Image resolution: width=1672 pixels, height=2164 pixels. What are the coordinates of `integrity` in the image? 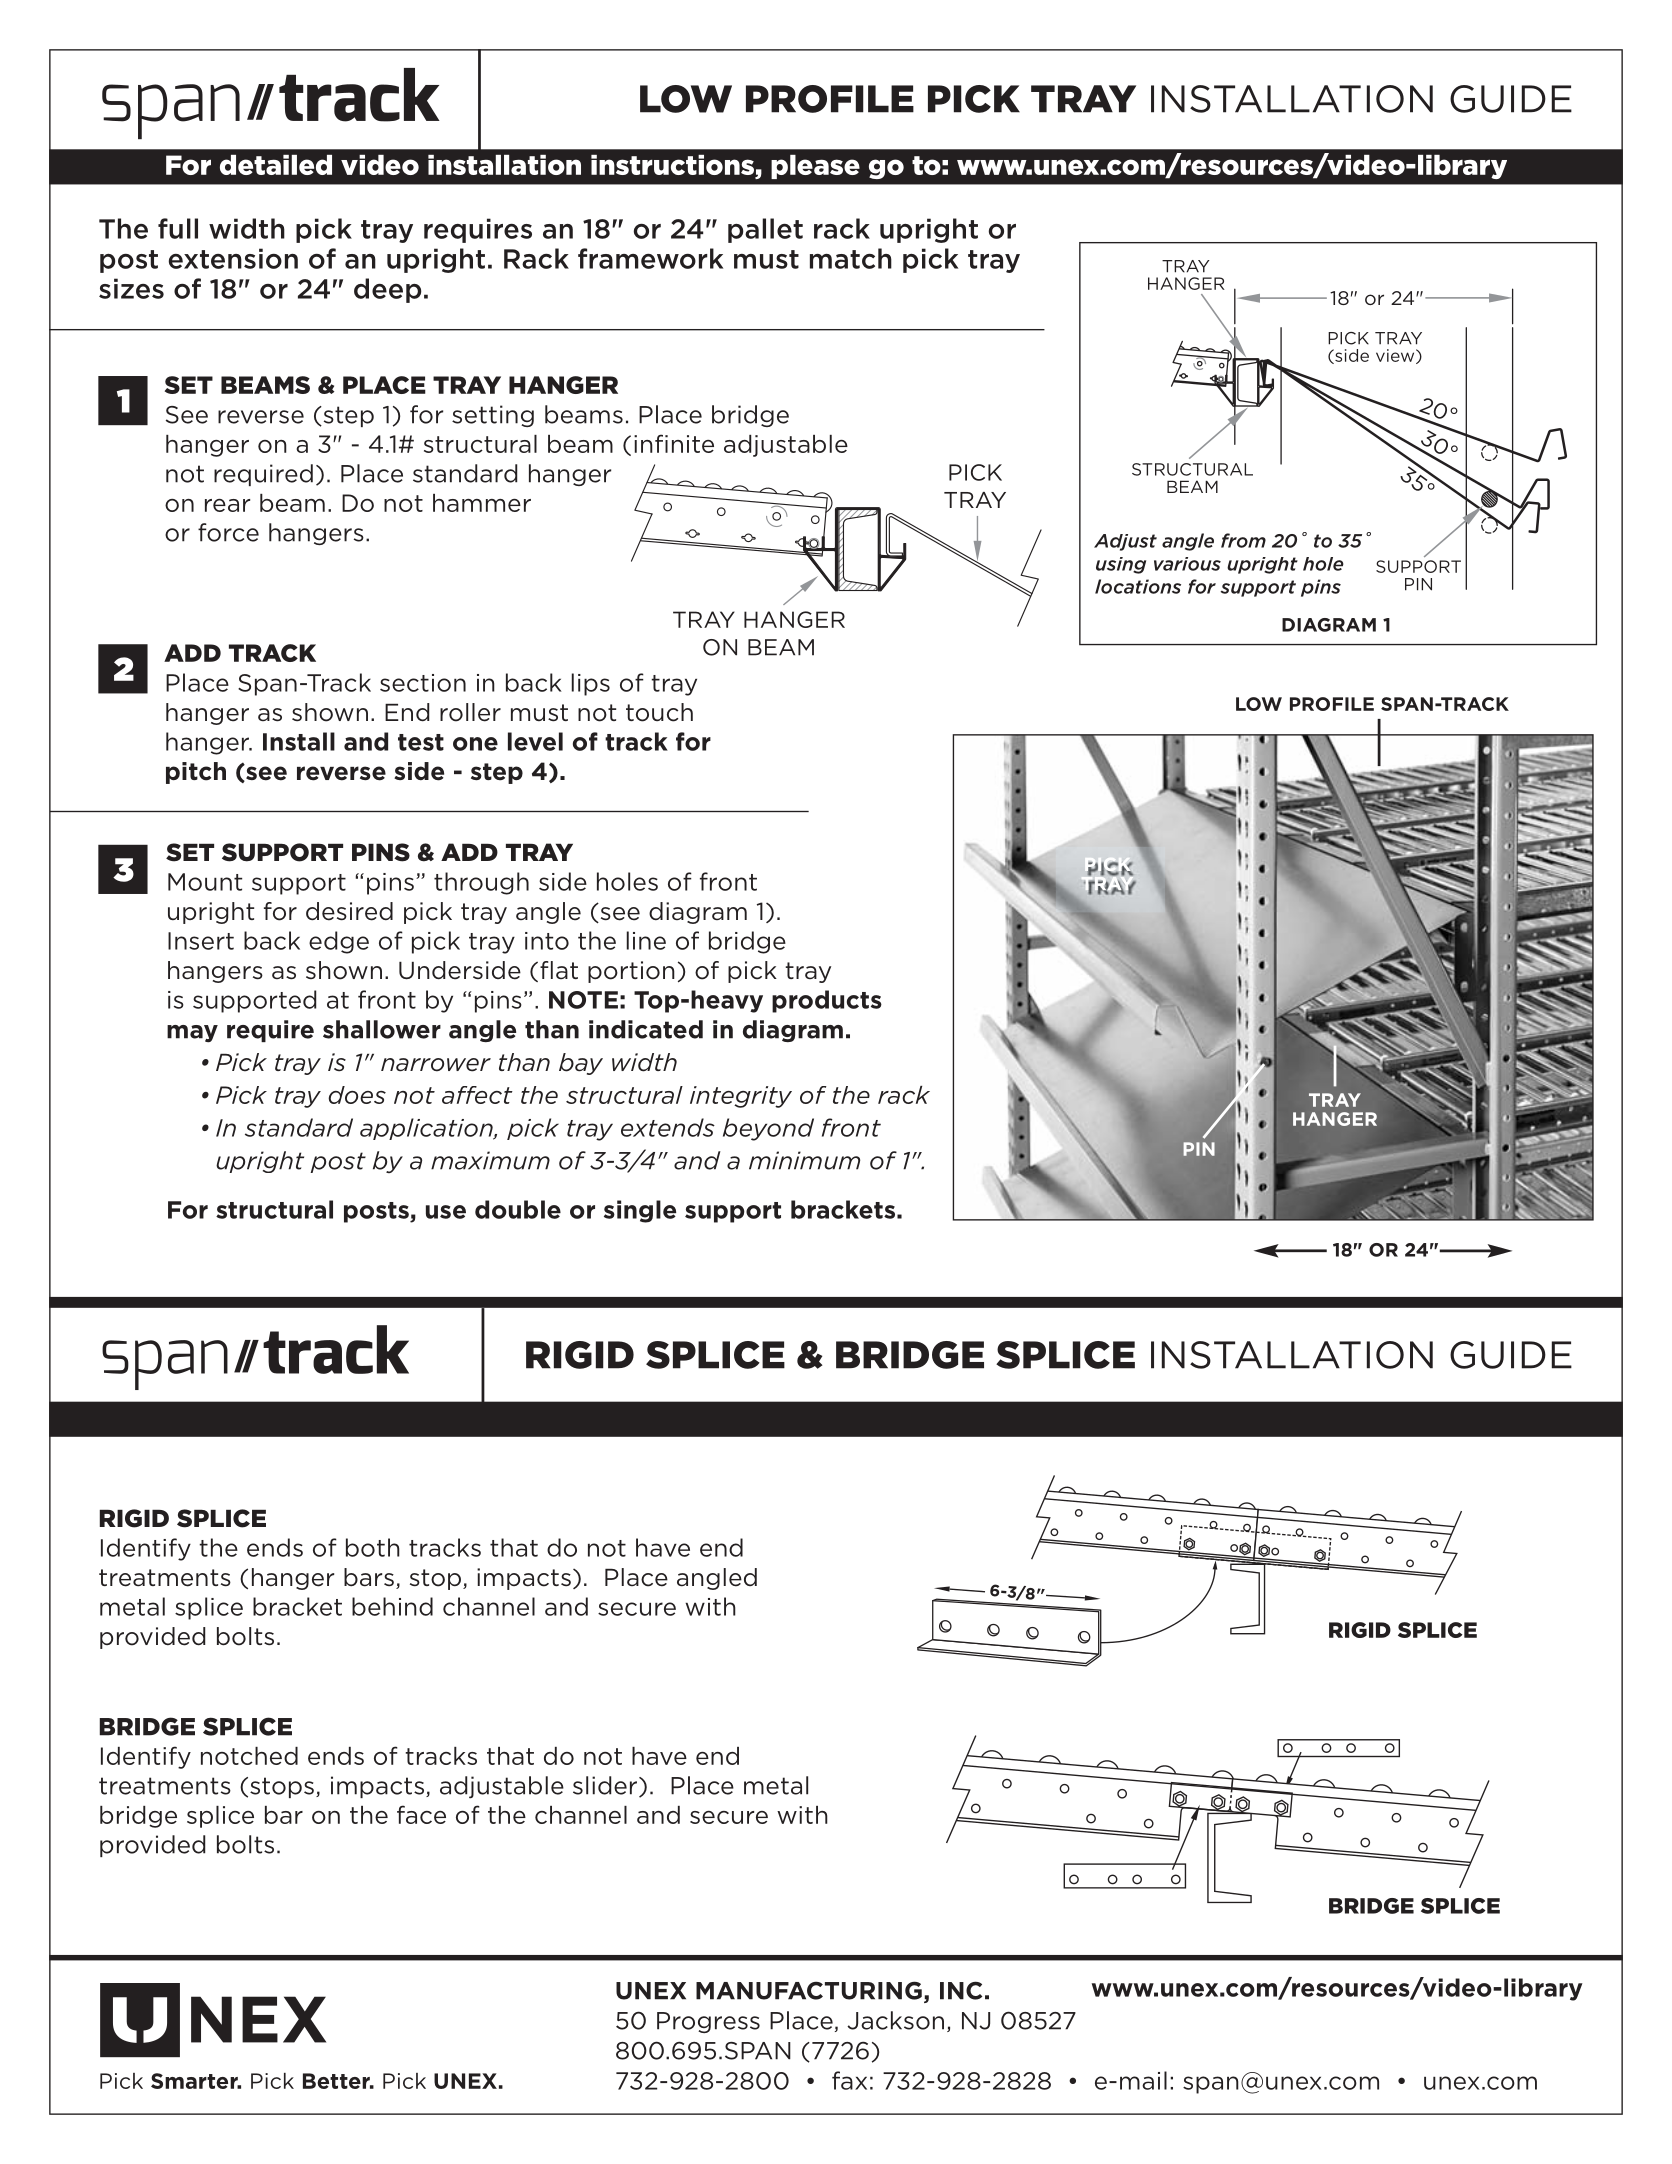 It's located at (741, 1097).
